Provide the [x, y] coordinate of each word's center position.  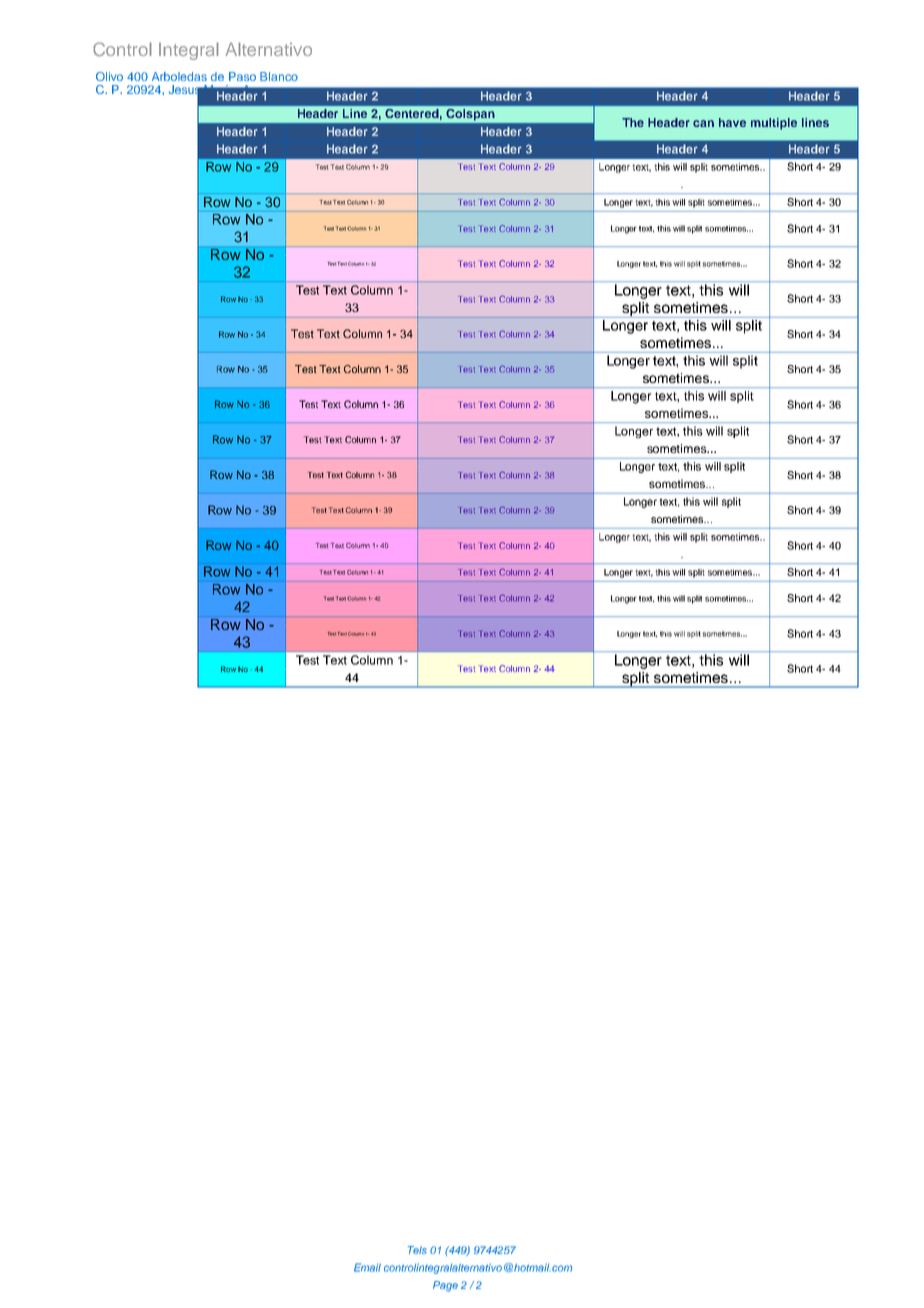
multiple [774, 124]
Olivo [109, 76]
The [633, 122]
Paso [242, 76]
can [703, 123]
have [732, 122]
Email [367, 1267]
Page [445, 1286]
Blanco [279, 76]
